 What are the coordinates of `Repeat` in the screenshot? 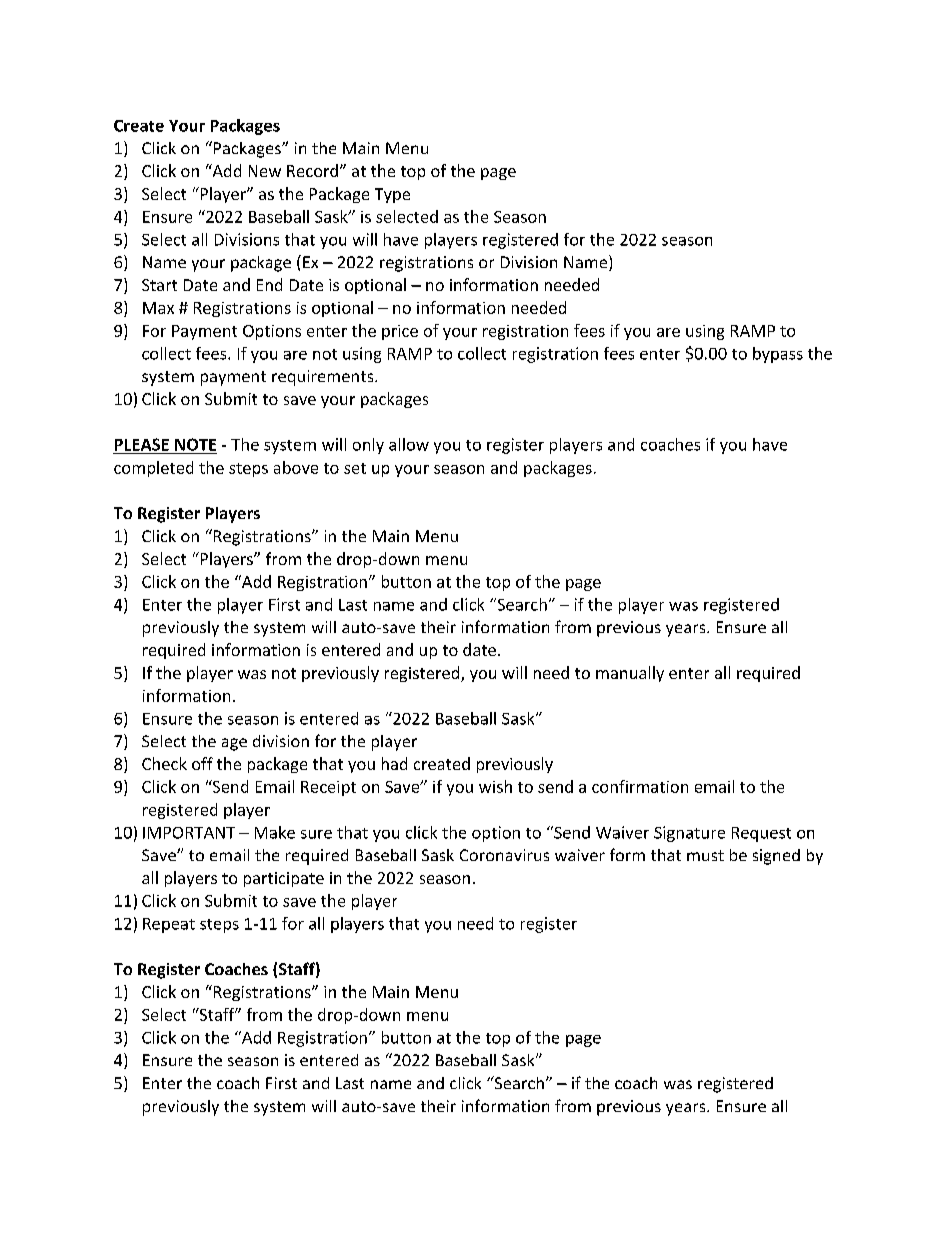 It's located at (169, 925).
